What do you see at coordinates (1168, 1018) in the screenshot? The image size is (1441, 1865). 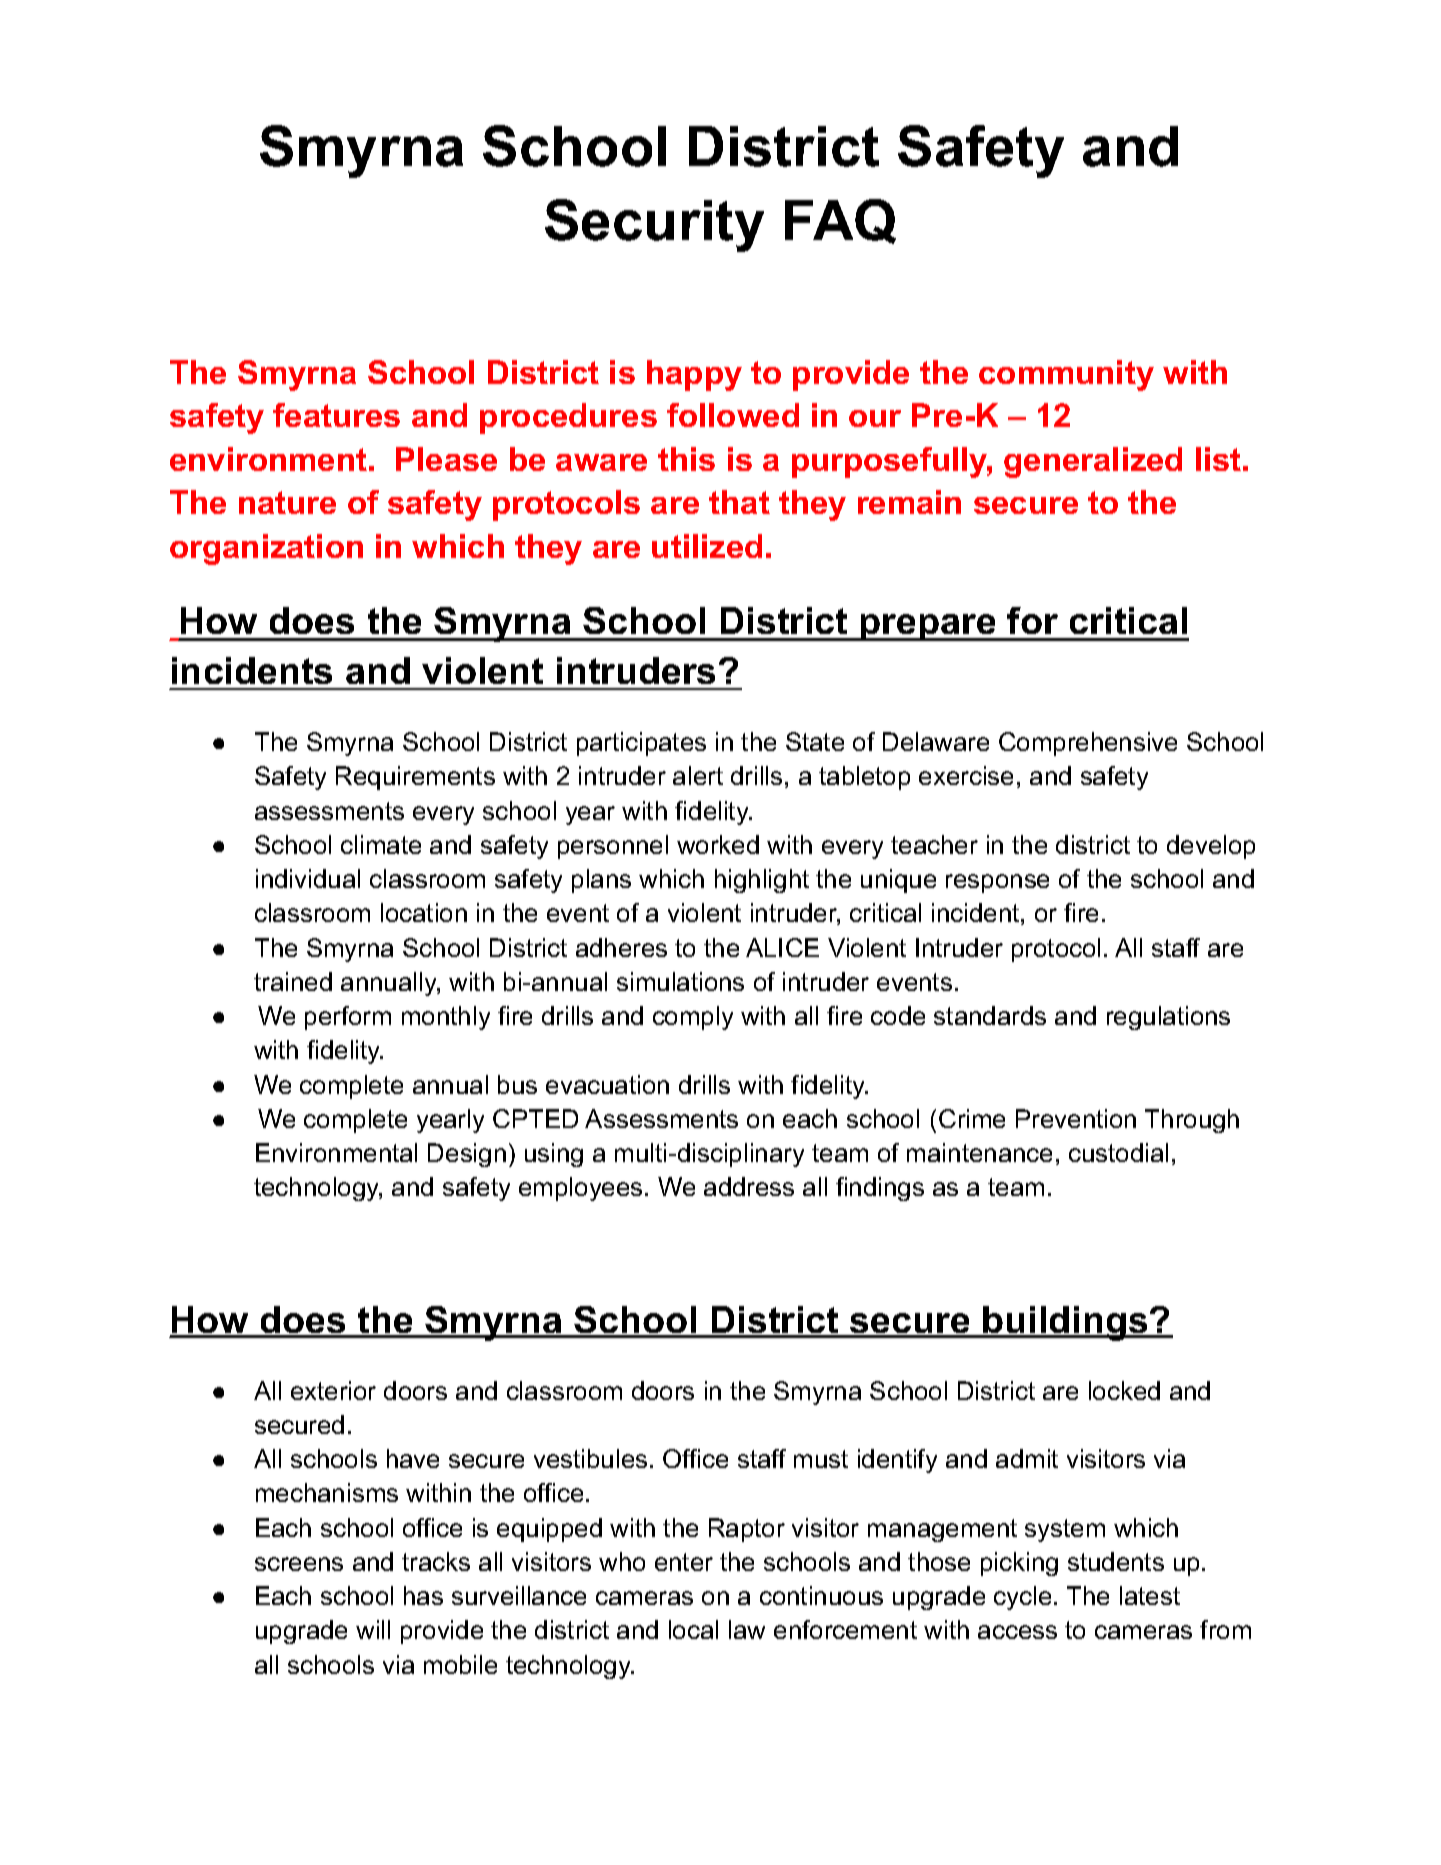 I see `regulations` at bounding box center [1168, 1018].
